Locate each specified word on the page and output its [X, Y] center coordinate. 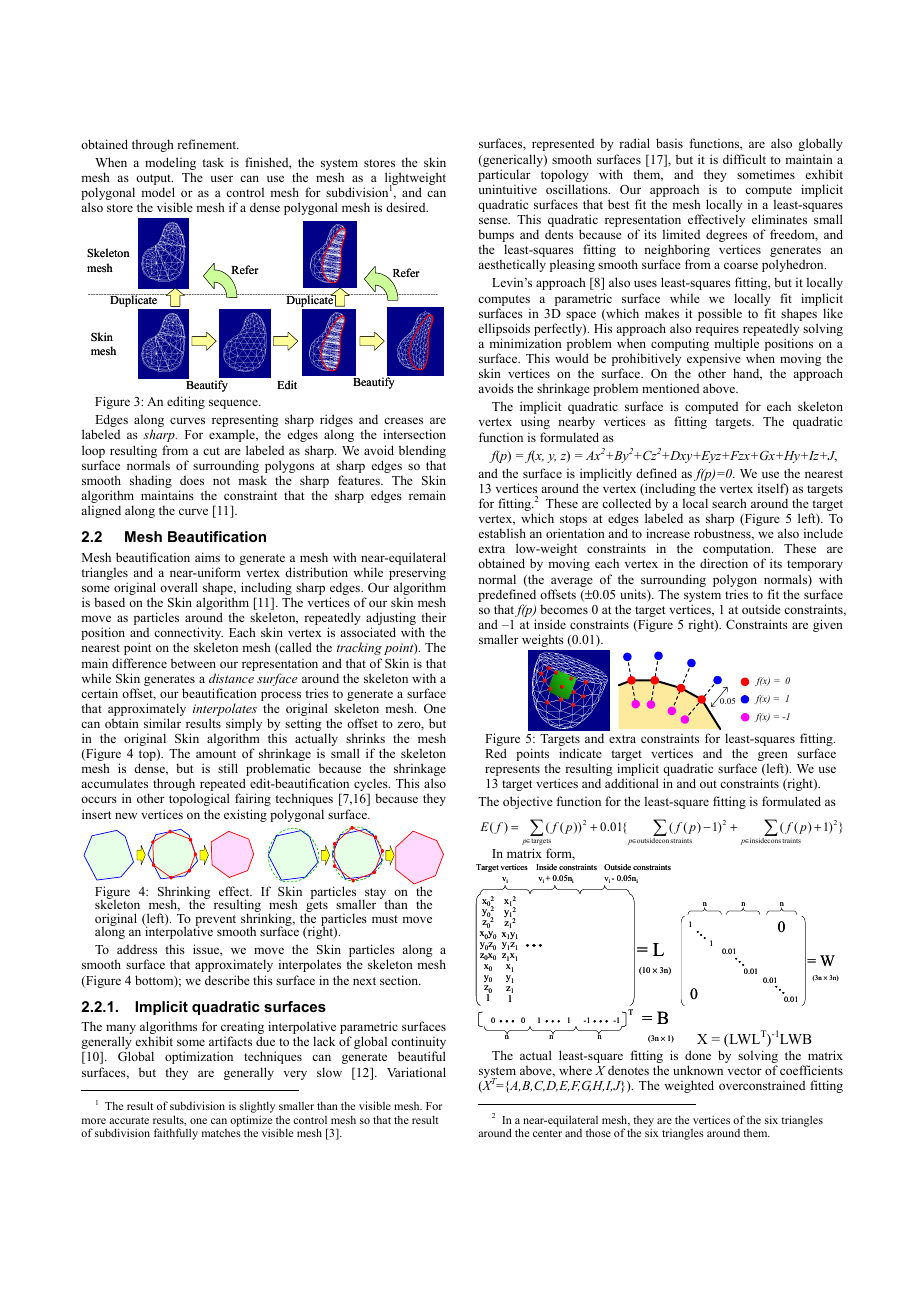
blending [422, 451]
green [773, 757]
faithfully [176, 1134]
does [192, 480]
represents [512, 770]
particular [504, 177]
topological [199, 799]
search [729, 503]
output [154, 179]
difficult [744, 159]
